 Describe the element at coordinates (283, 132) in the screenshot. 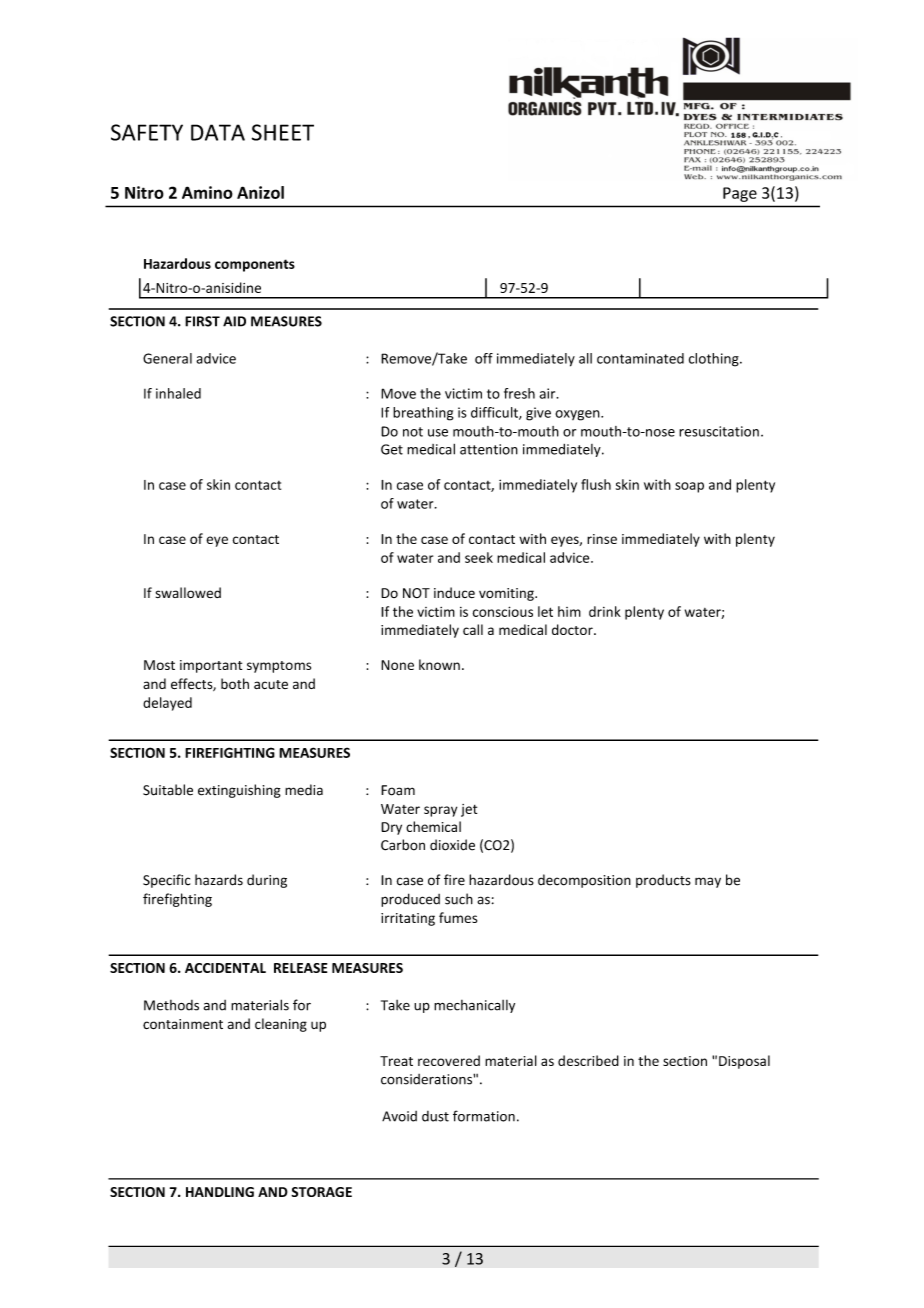

I see `SHEET` at that location.
